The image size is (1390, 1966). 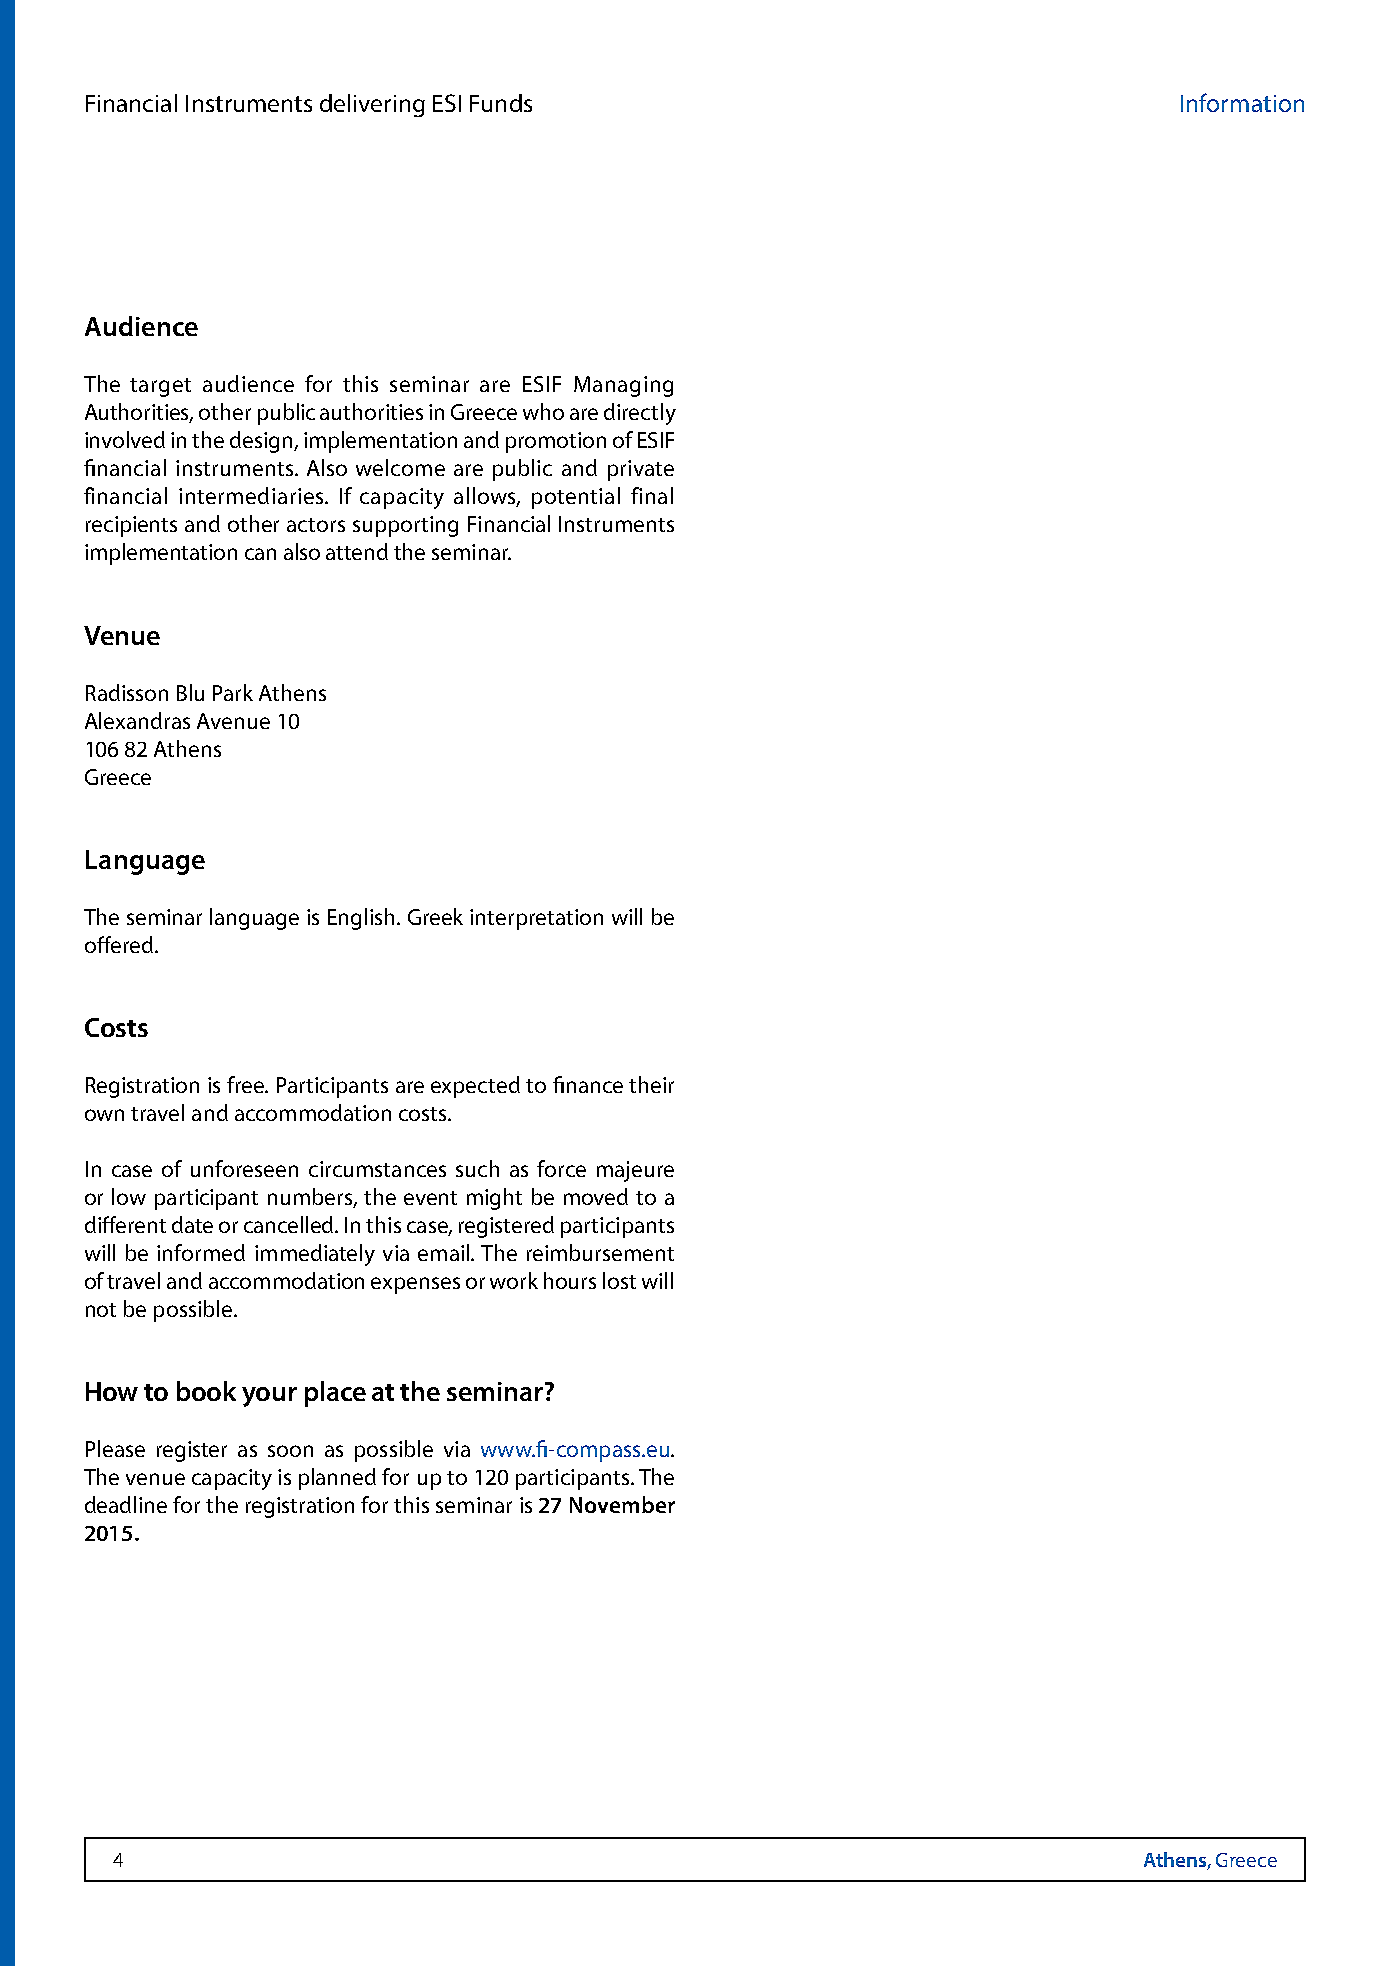 What do you see at coordinates (651, 1084) in the image?
I see `their` at bounding box center [651, 1084].
